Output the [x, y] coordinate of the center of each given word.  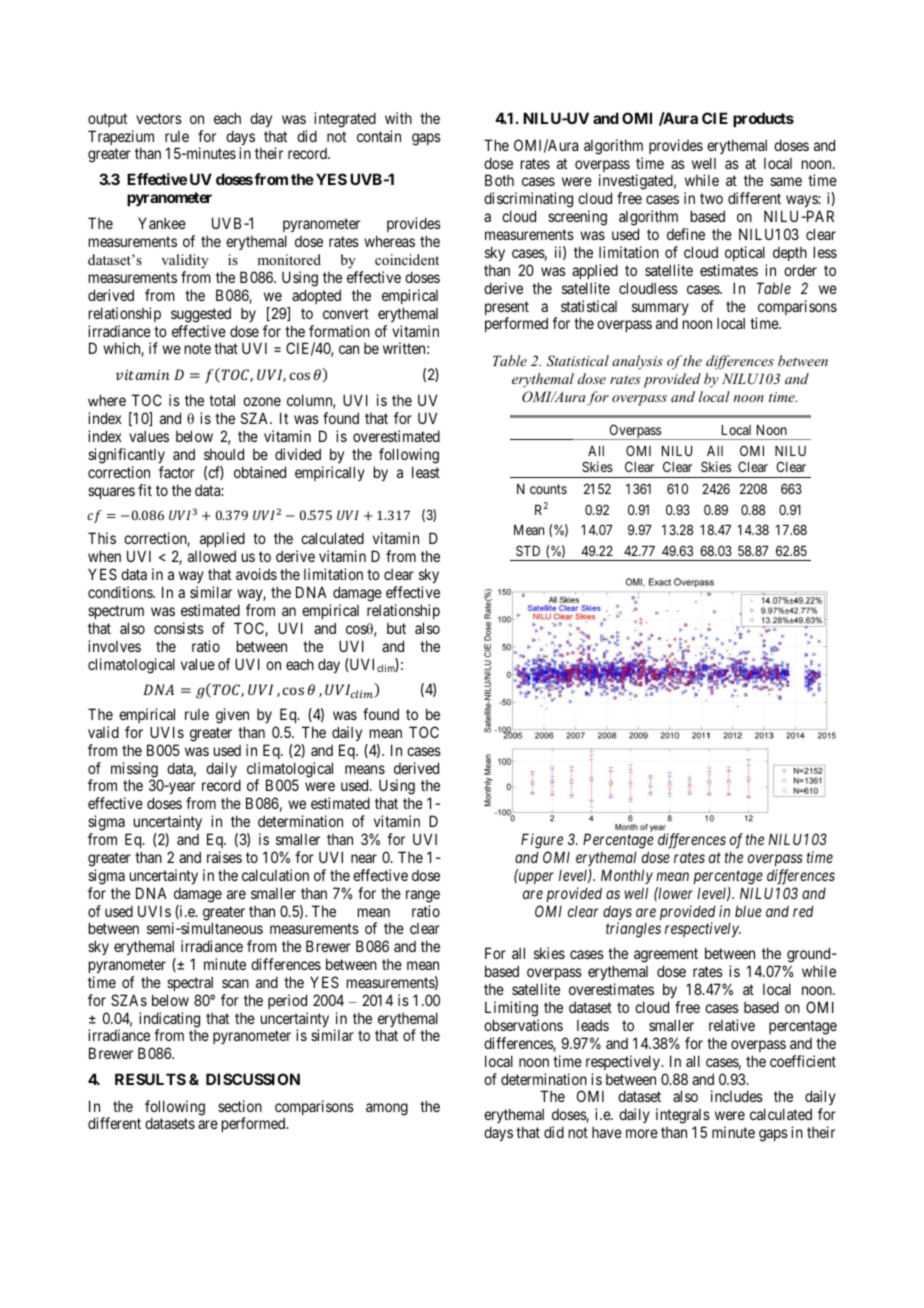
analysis [637, 362]
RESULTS [150, 1079]
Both [499, 180]
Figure [542, 841]
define [686, 234]
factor [177, 472]
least [426, 472]
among [387, 1109]
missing [135, 771]
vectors [159, 118]
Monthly [627, 876]
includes [737, 1096]
